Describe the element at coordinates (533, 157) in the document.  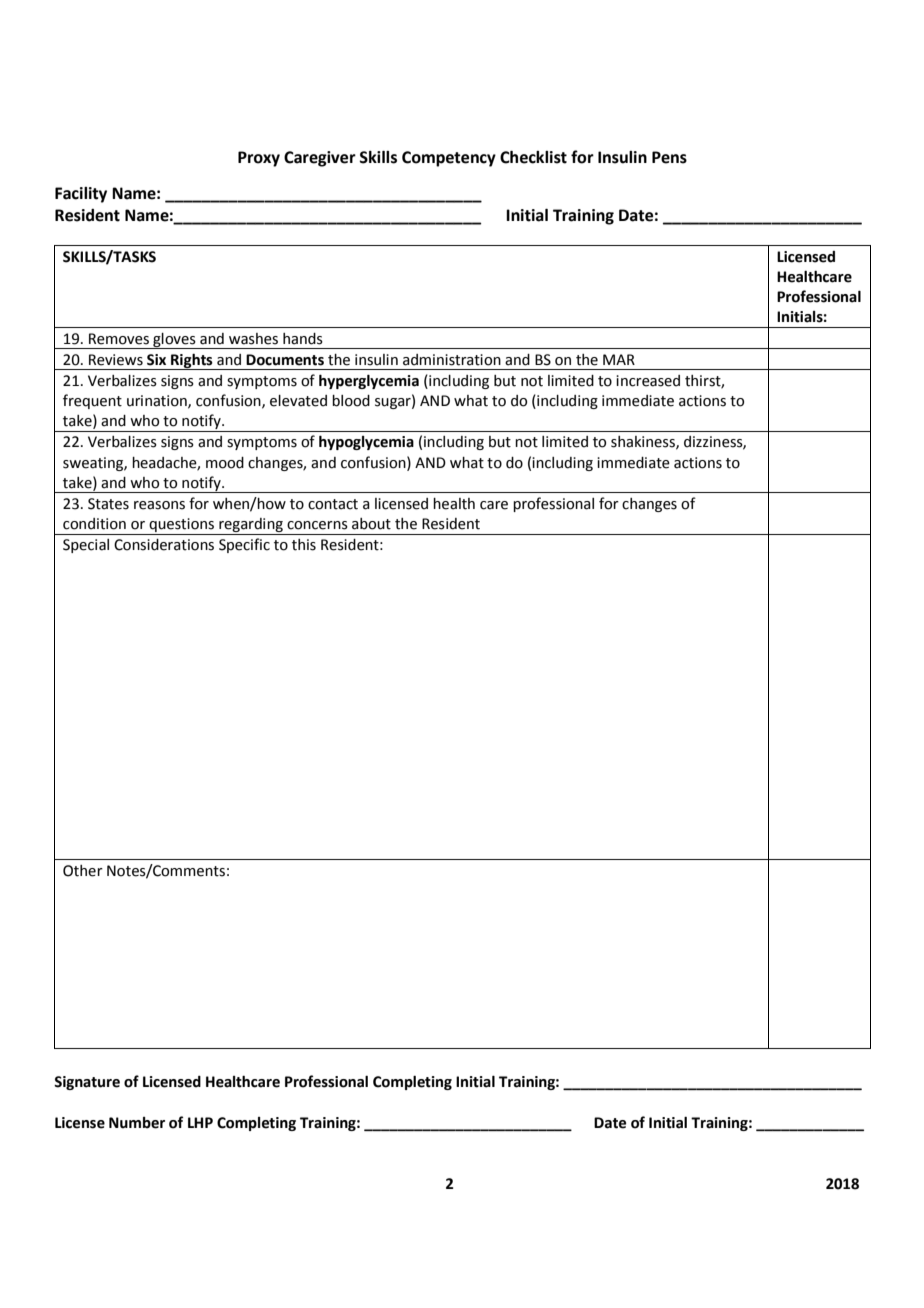
I see `Checklist` at that location.
